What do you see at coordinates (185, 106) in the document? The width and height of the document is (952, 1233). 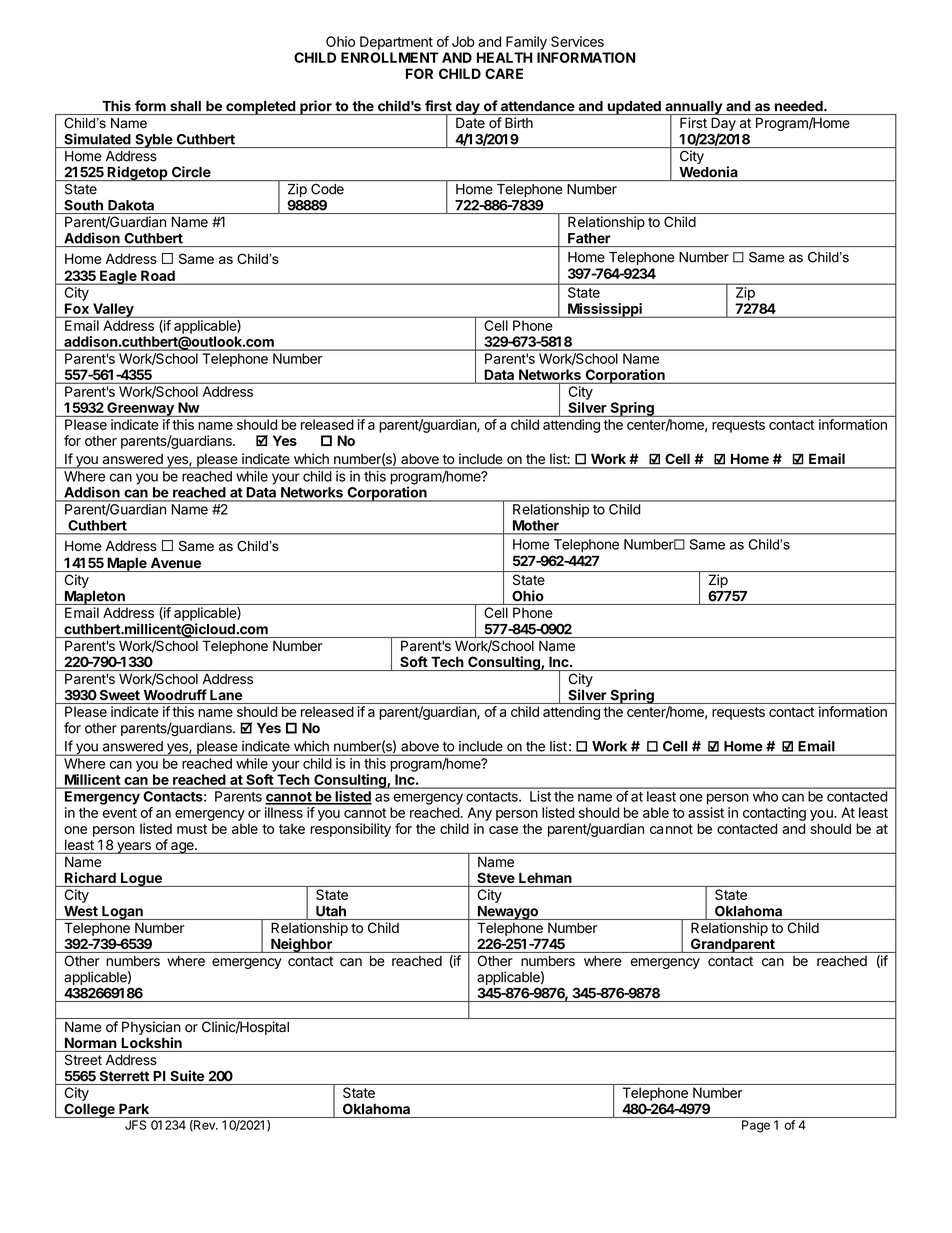 I see `shall` at bounding box center [185, 106].
